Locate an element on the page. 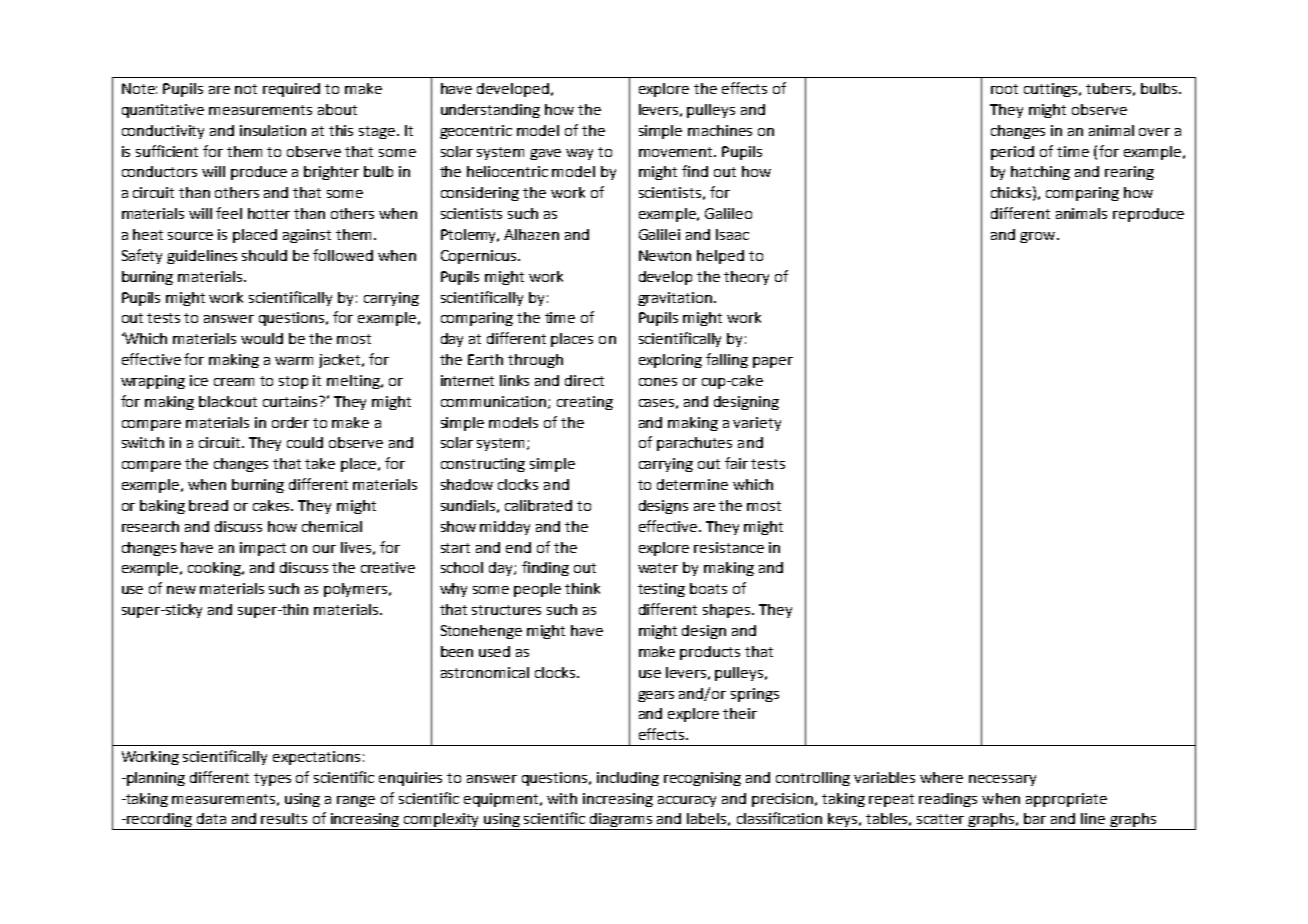 Image resolution: width=1308 pixels, height=924 pixels. insulation is located at coordinates (273, 130).
